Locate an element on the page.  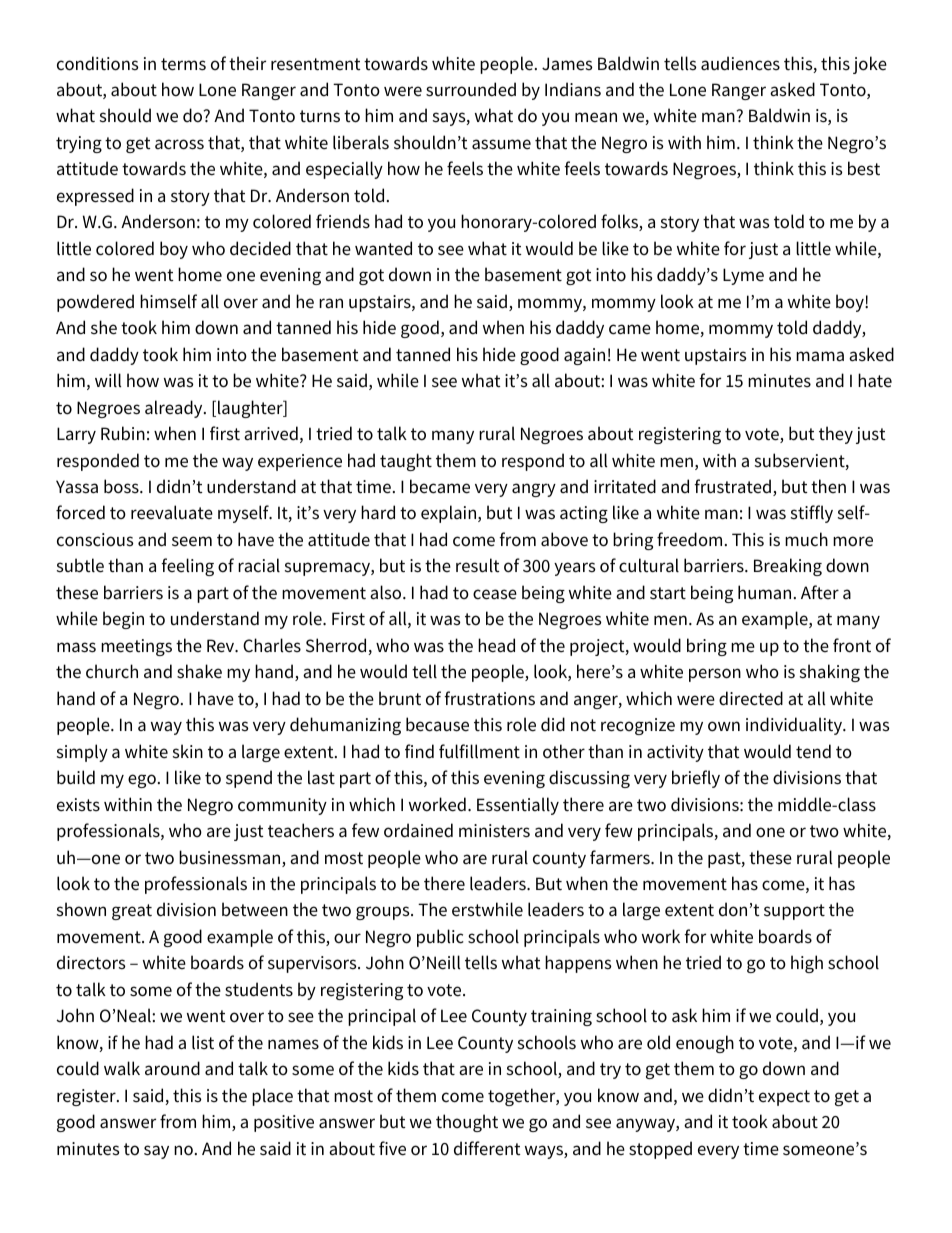
ego is located at coordinates (142, 781).
